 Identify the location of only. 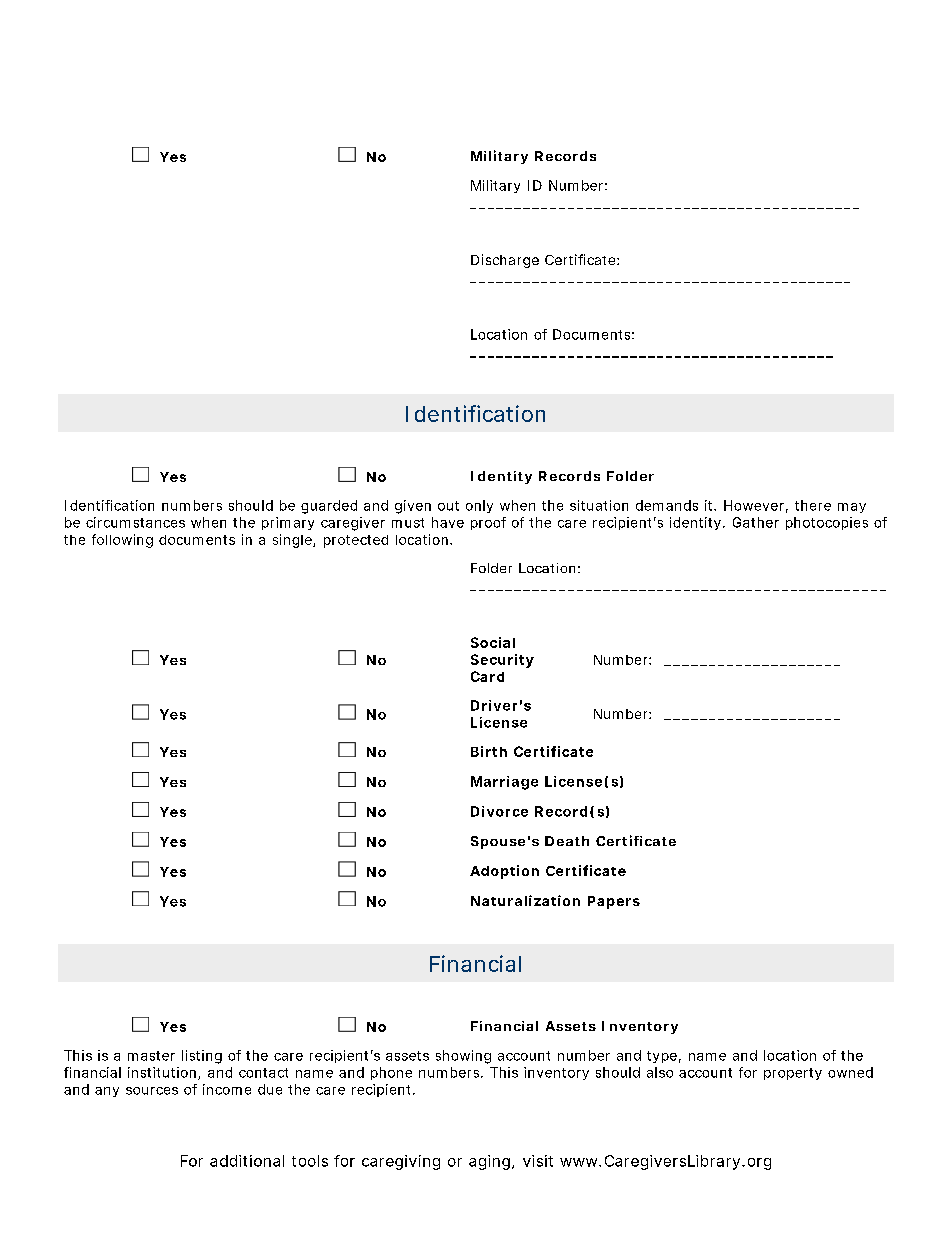
(479, 506).
